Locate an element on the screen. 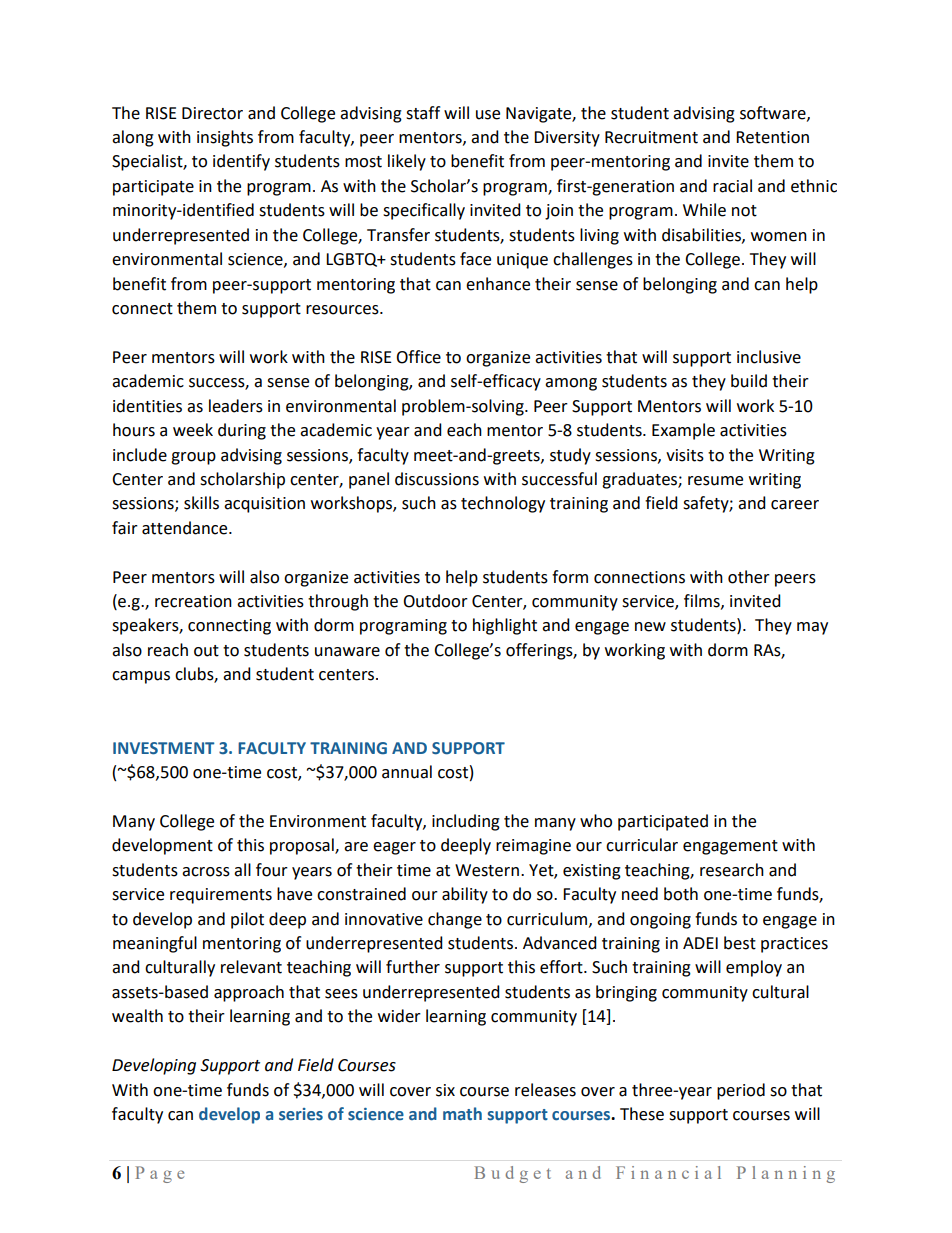  including is located at coordinates (466, 822).
